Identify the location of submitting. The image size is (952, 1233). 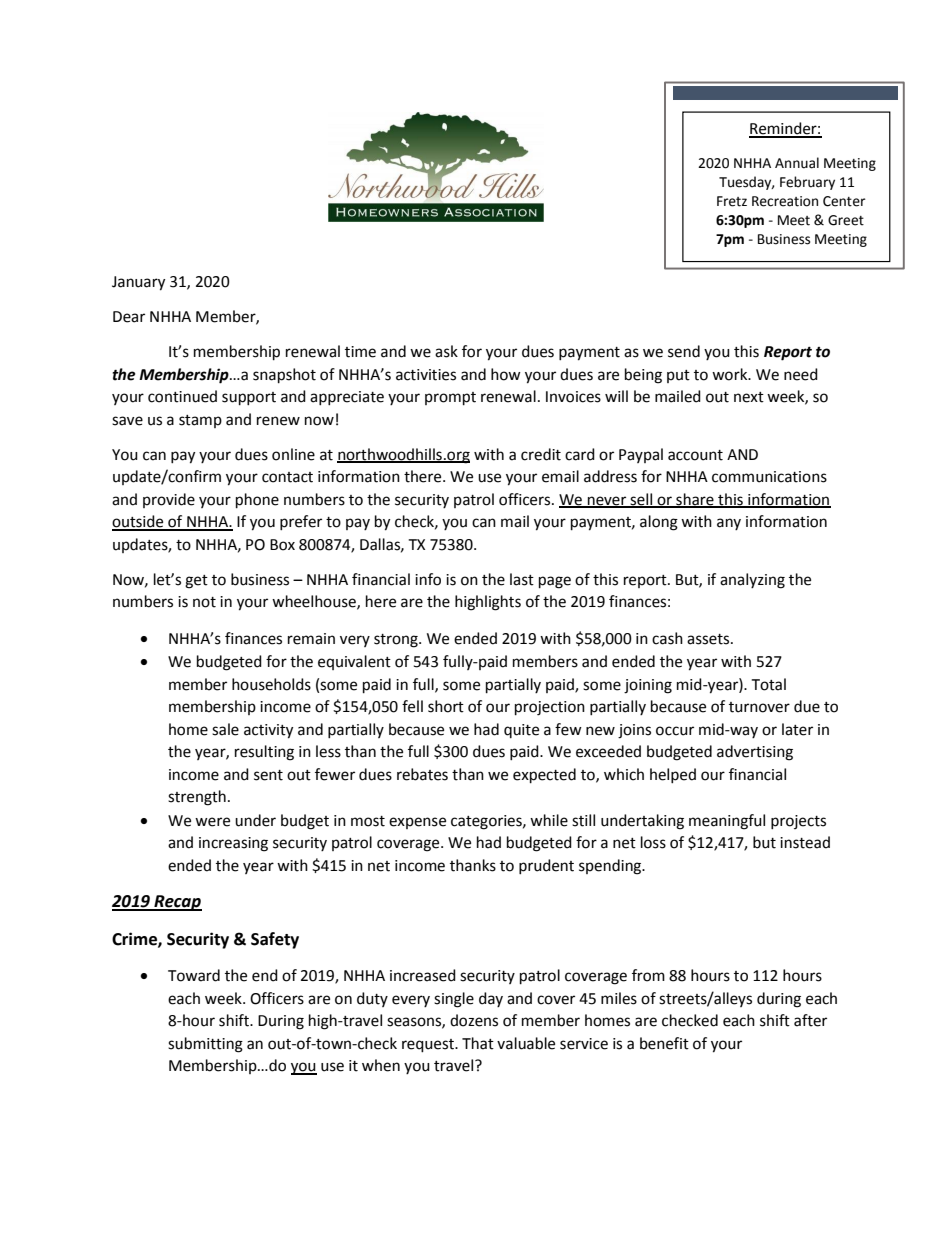
(205, 1045).
